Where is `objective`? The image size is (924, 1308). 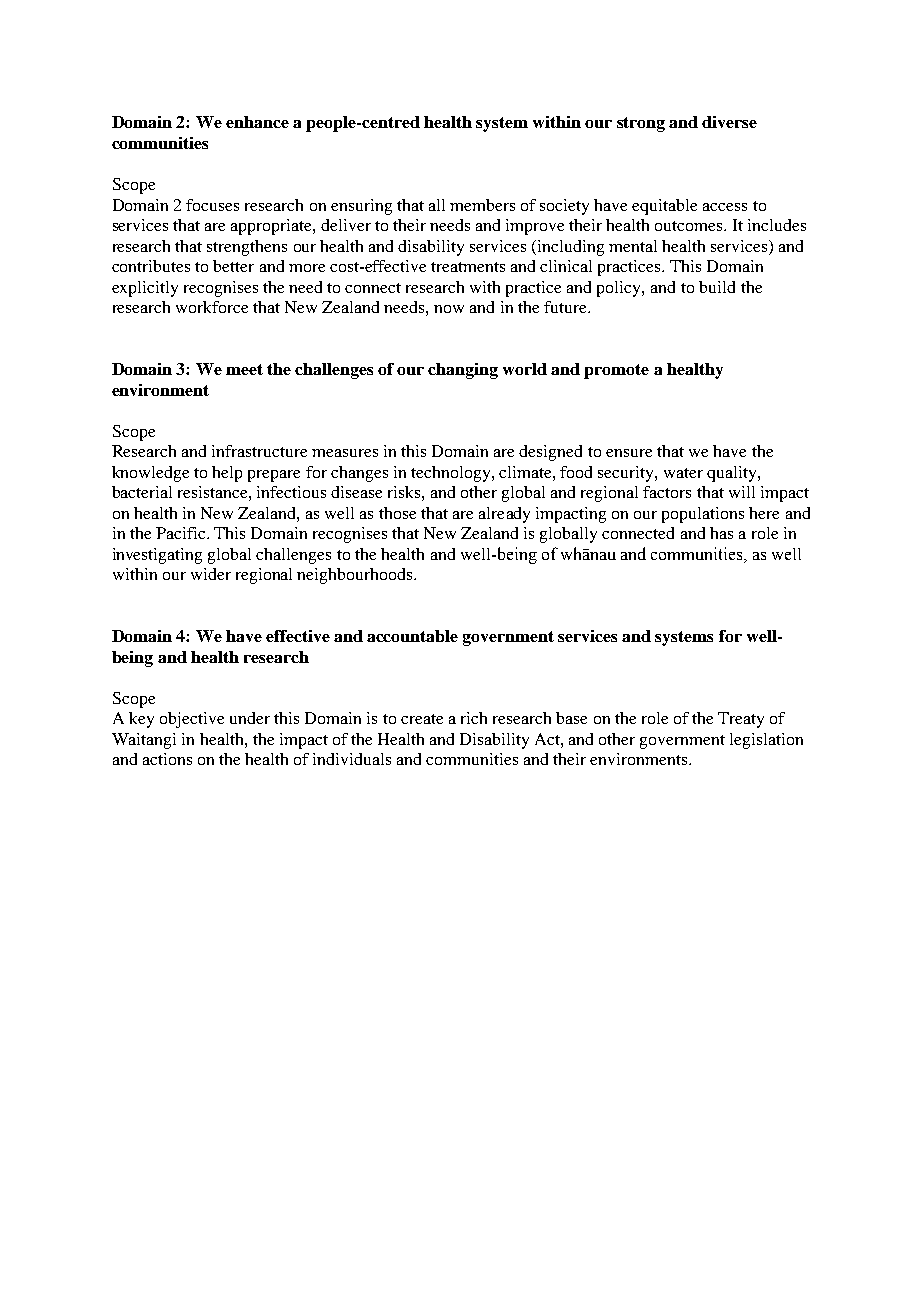
objective is located at coordinates (192, 720).
